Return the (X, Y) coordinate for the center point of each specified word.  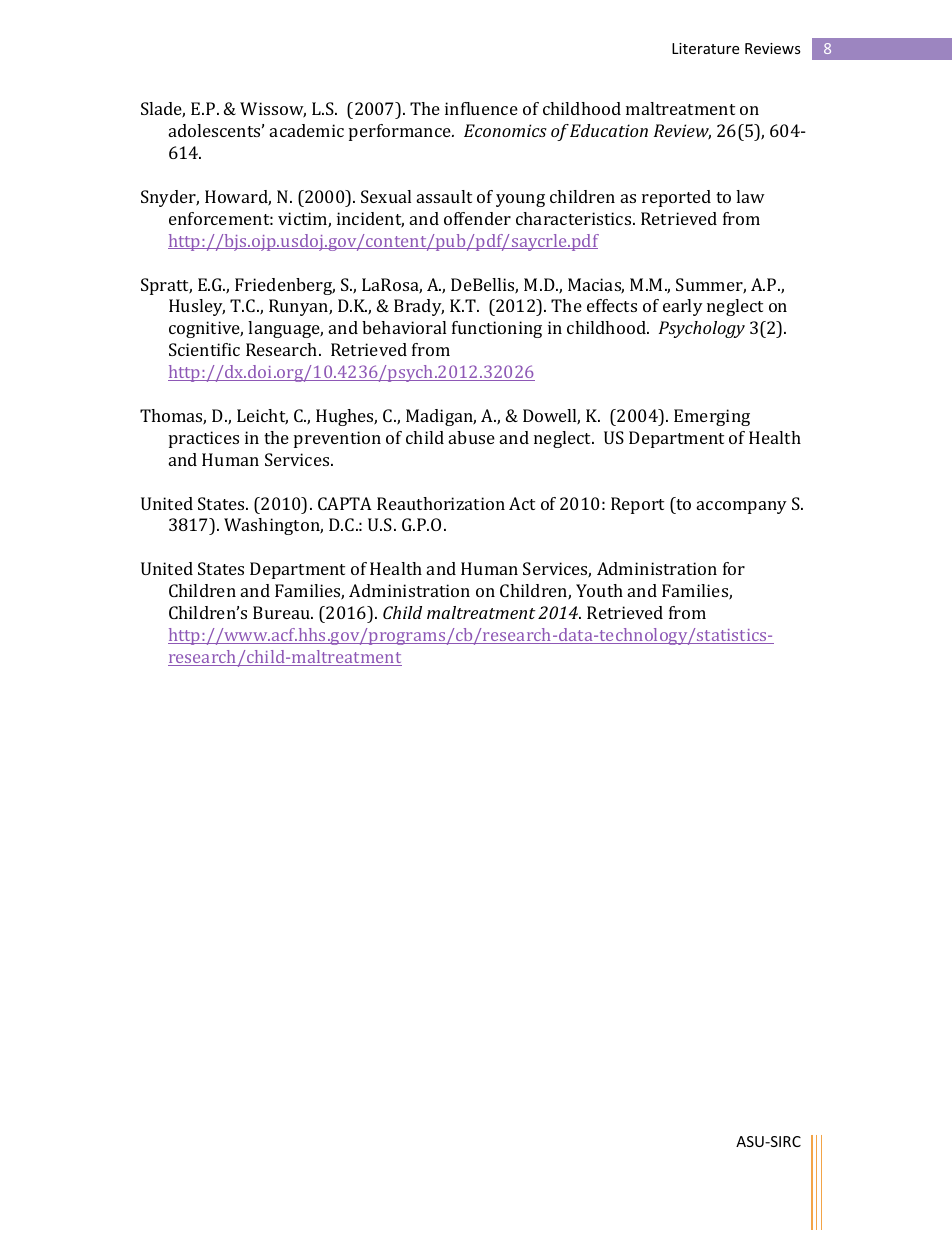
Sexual (386, 196)
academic (307, 130)
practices (204, 439)
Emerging (712, 417)
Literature (705, 48)
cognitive (206, 329)
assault (444, 196)
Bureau (283, 612)
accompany (742, 507)
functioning (497, 329)
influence (481, 108)
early (683, 307)
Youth (599, 590)
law (750, 196)
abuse (472, 437)
